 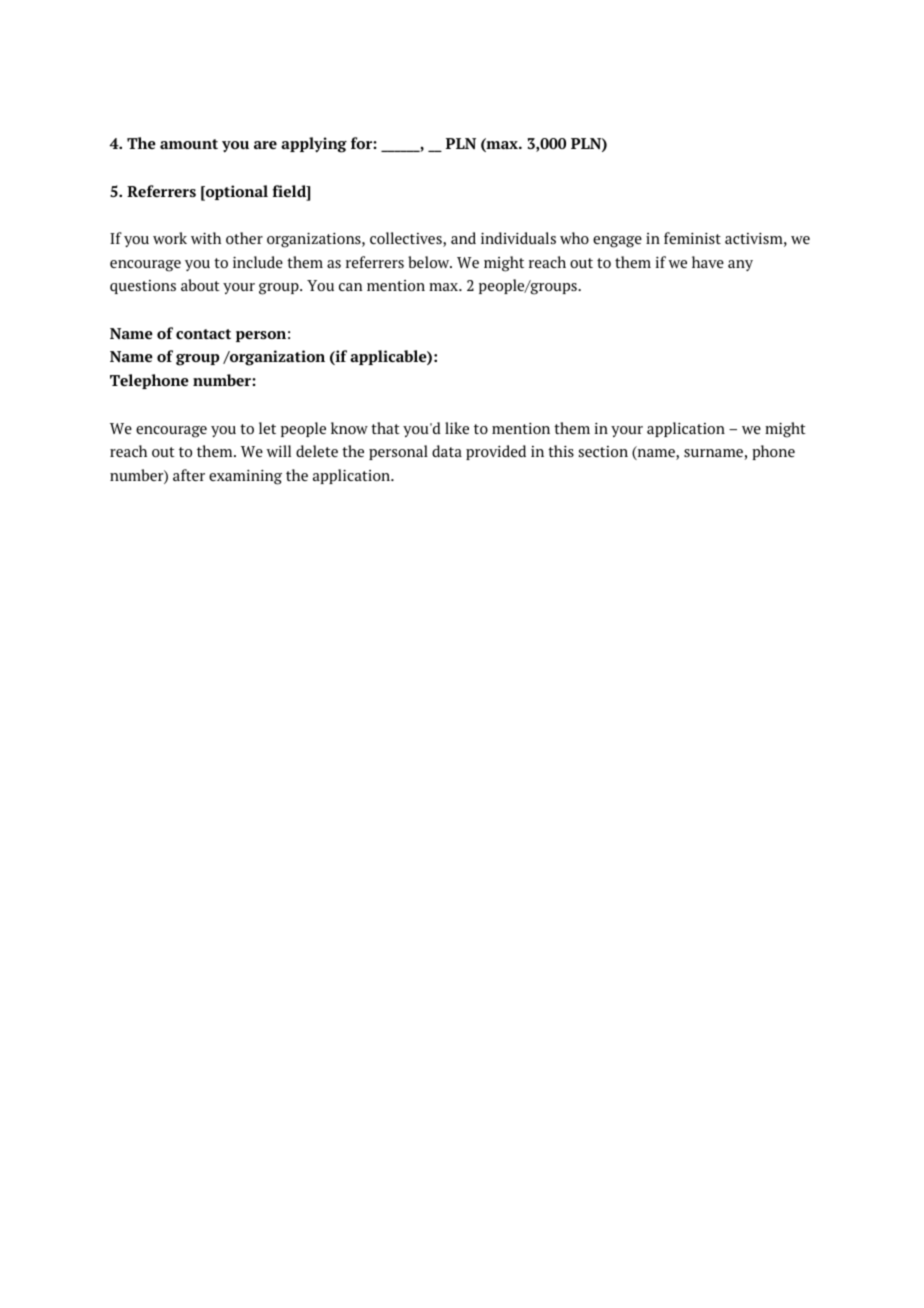 What do you see at coordinates (561, 451) in the image?
I see `this` at bounding box center [561, 451].
